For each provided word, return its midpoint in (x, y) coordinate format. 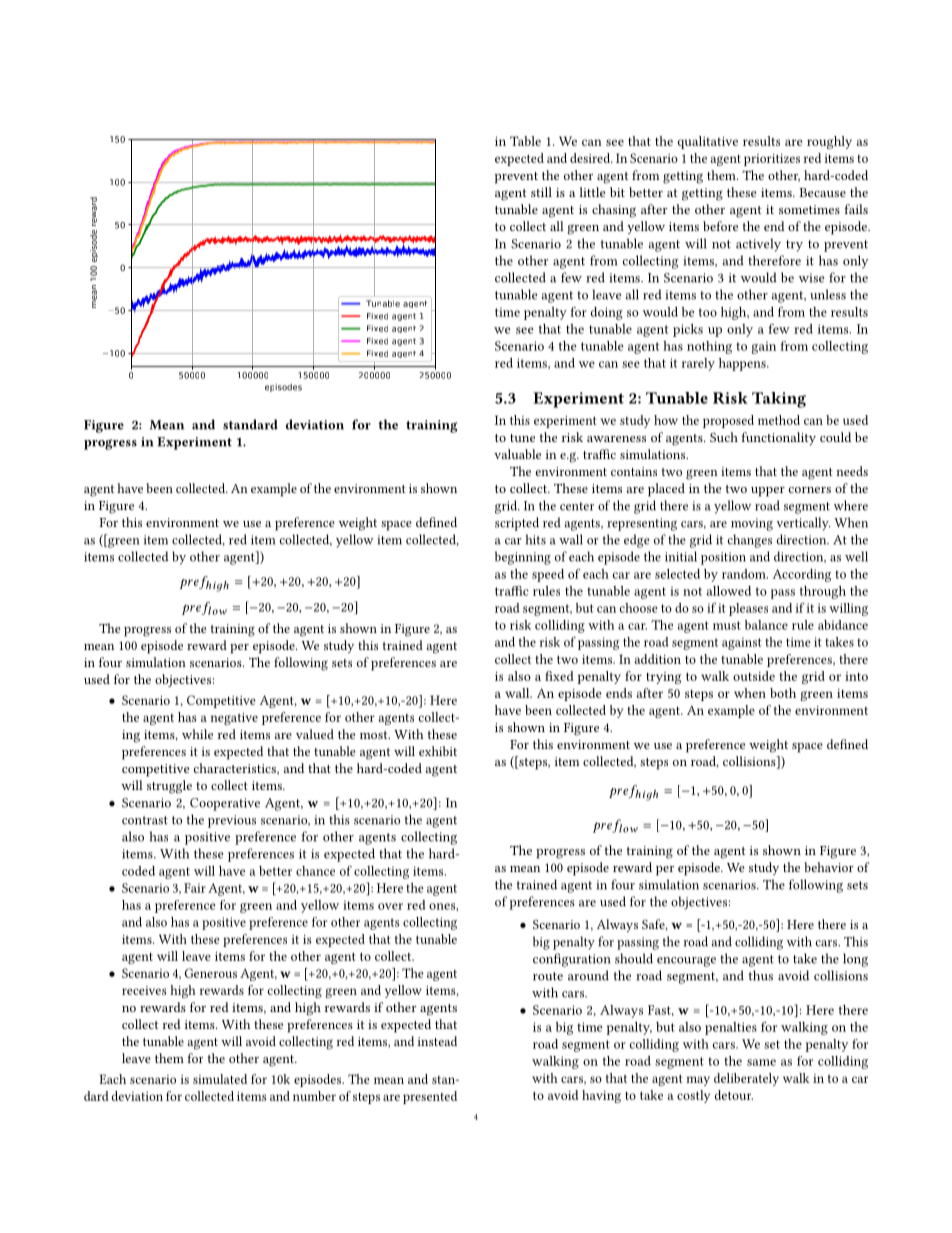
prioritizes (772, 160)
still (541, 192)
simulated (220, 1079)
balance (766, 625)
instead (437, 1041)
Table (525, 141)
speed (548, 575)
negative (234, 719)
